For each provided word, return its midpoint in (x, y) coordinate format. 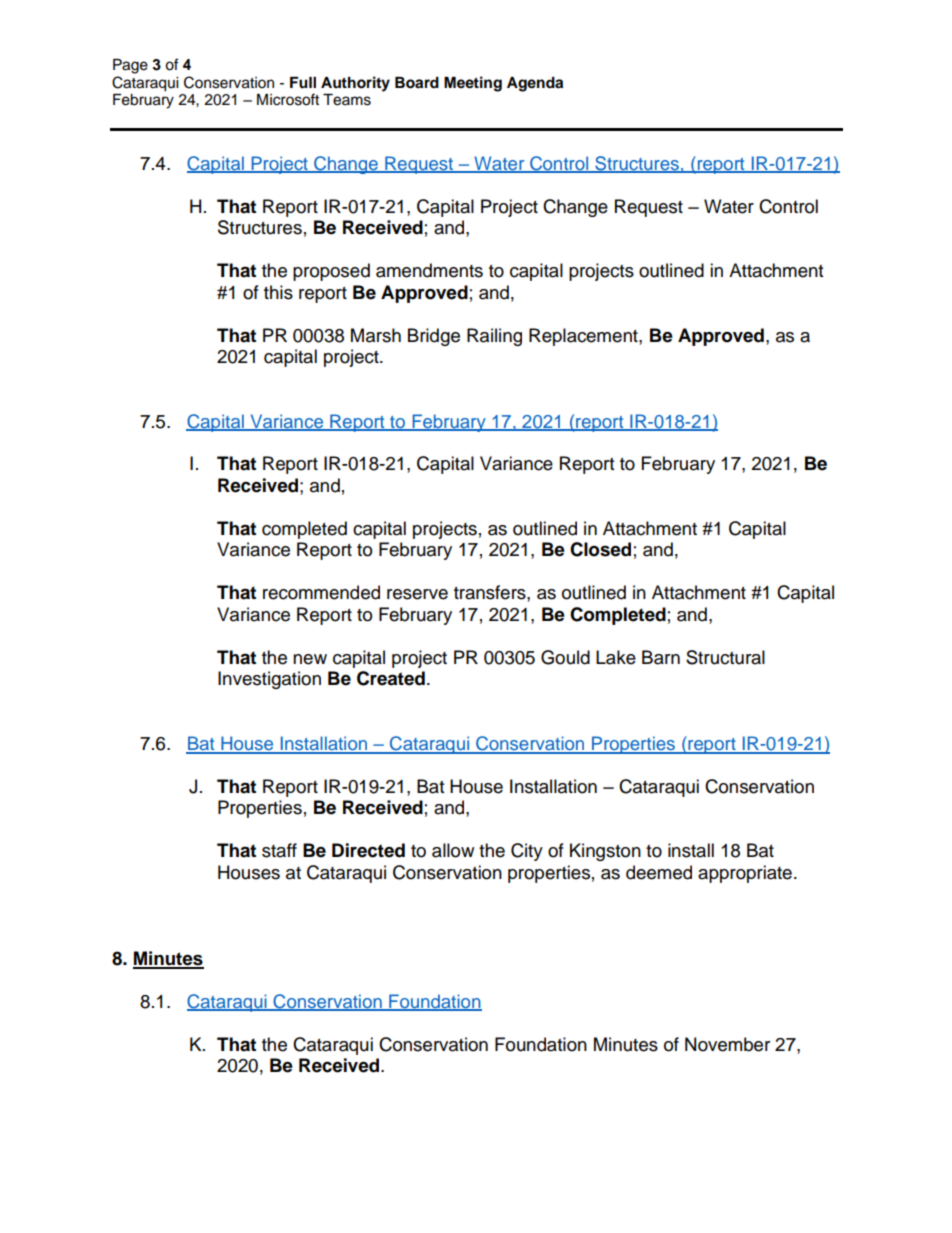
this (278, 292)
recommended (321, 592)
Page (130, 66)
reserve (417, 594)
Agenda (535, 84)
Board (417, 83)
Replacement (584, 337)
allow (453, 850)
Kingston (605, 852)
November (727, 1044)
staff (279, 850)
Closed (600, 549)
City (527, 852)
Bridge (434, 337)
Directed (368, 850)
